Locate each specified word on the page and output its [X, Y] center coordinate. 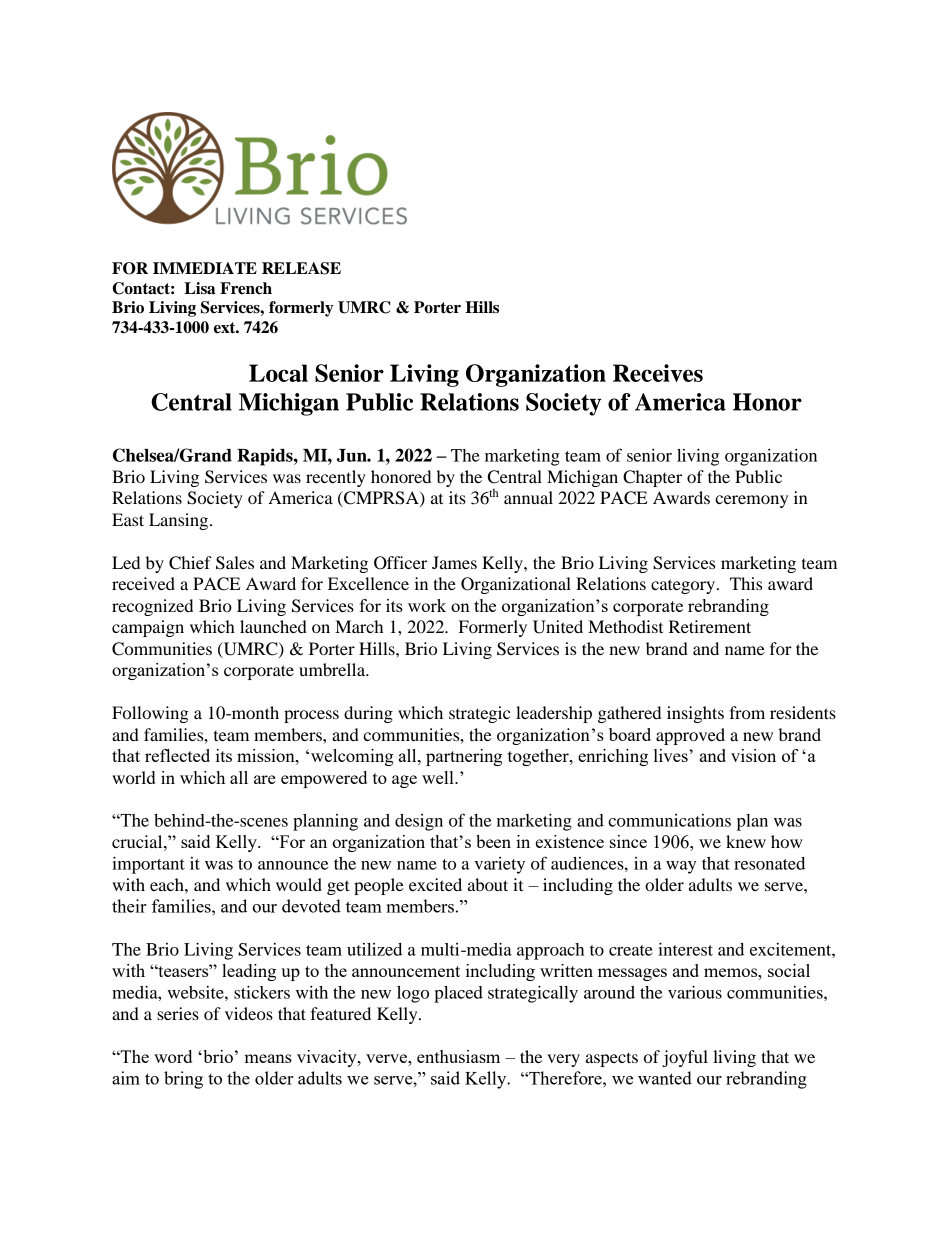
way [681, 867]
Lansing [180, 521]
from [747, 712]
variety [499, 865]
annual [528, 497]
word [173, 1056]
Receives [658, 373]
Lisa [199, 288]
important [148, 865]
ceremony [751, 501]
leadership [554, 714]
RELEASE [301, 268]
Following [150, 714]
